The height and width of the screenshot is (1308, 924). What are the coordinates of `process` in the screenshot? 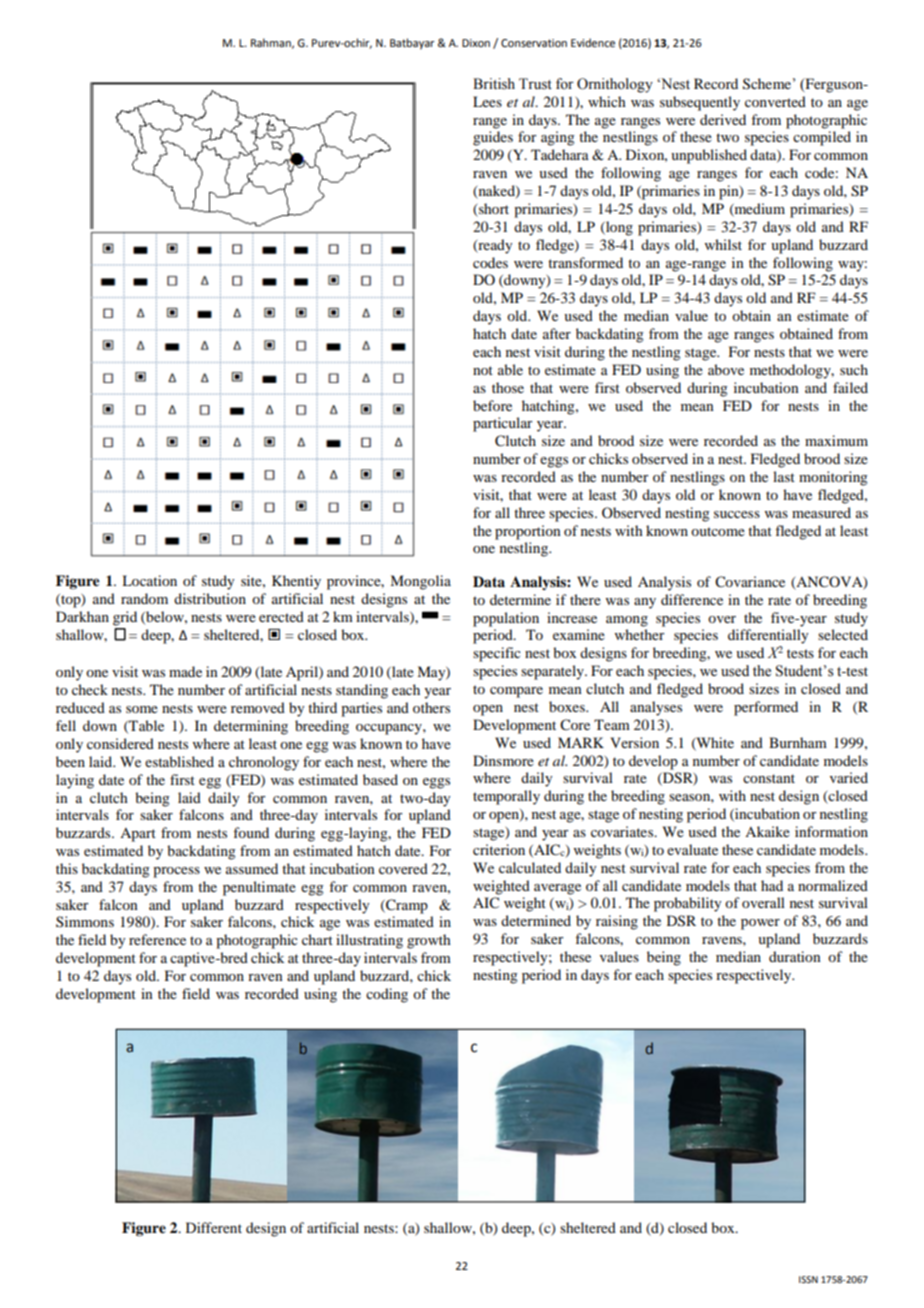 It's located at (176, 872).
